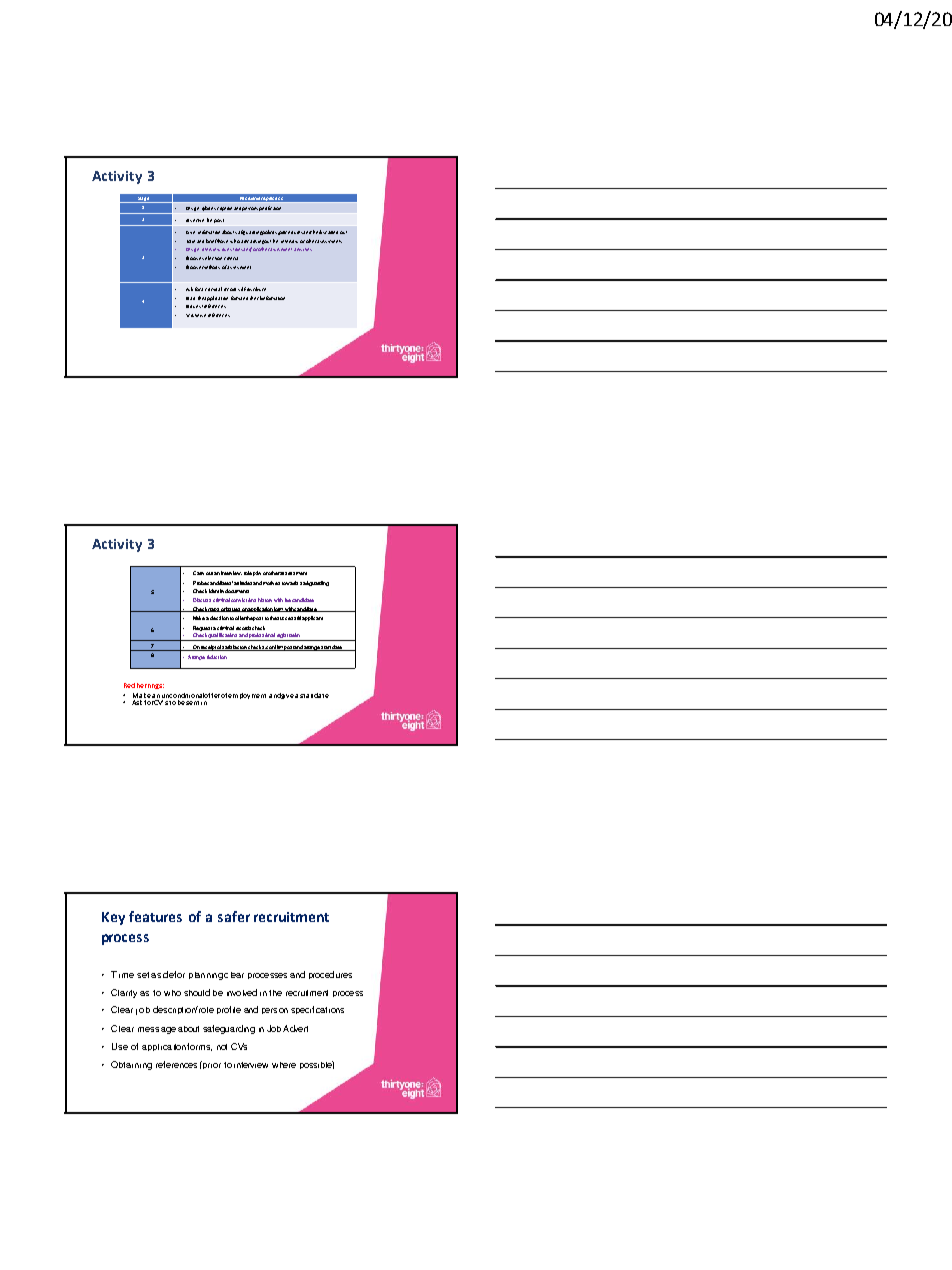 The image size is (952, 1270). I want to click on registration, so click(289, 637).
